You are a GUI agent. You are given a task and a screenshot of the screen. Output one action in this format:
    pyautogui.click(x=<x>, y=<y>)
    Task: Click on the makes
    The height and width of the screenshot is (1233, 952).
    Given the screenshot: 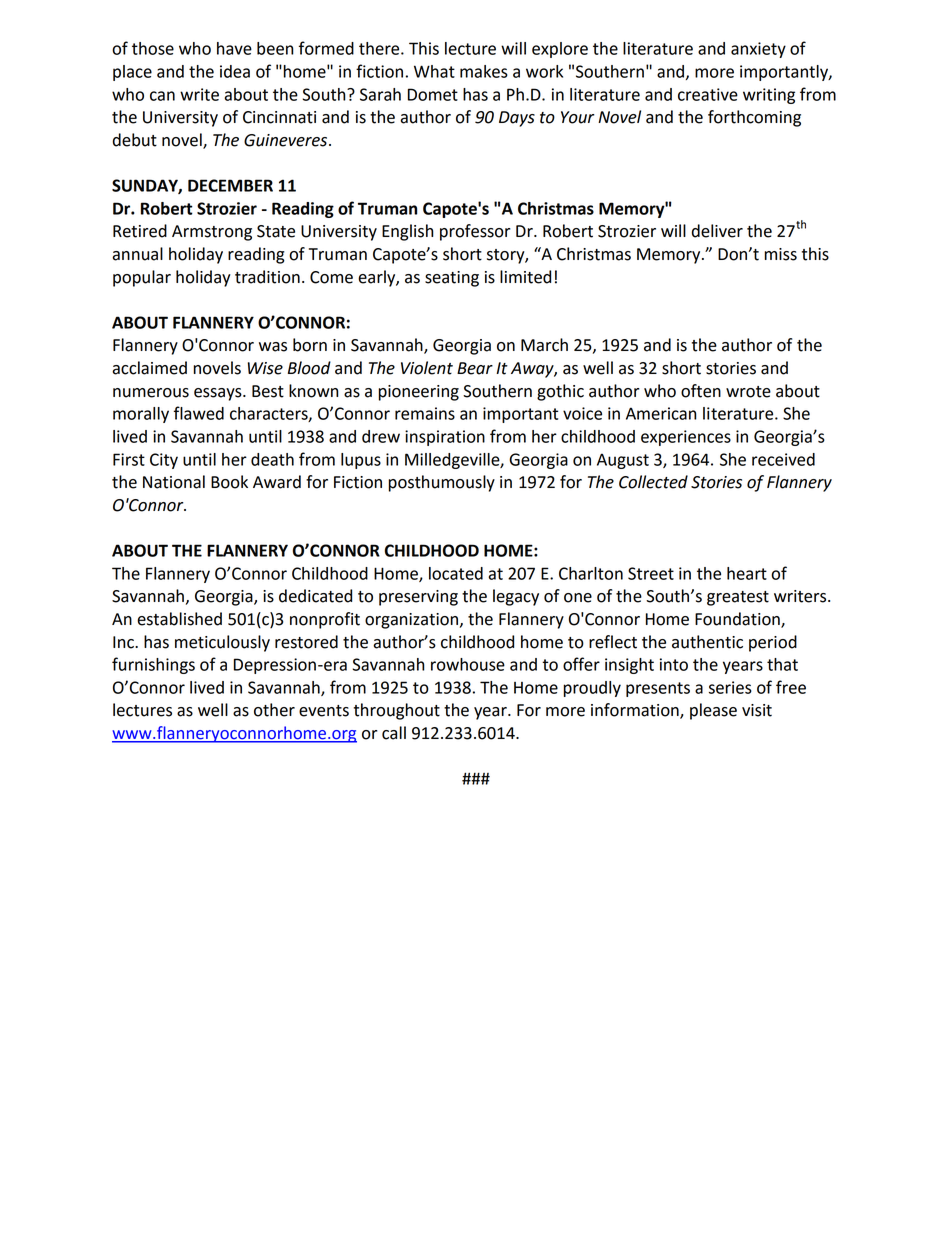 What is the action you would take?
    pyautogui.click(x=484, y=71)
